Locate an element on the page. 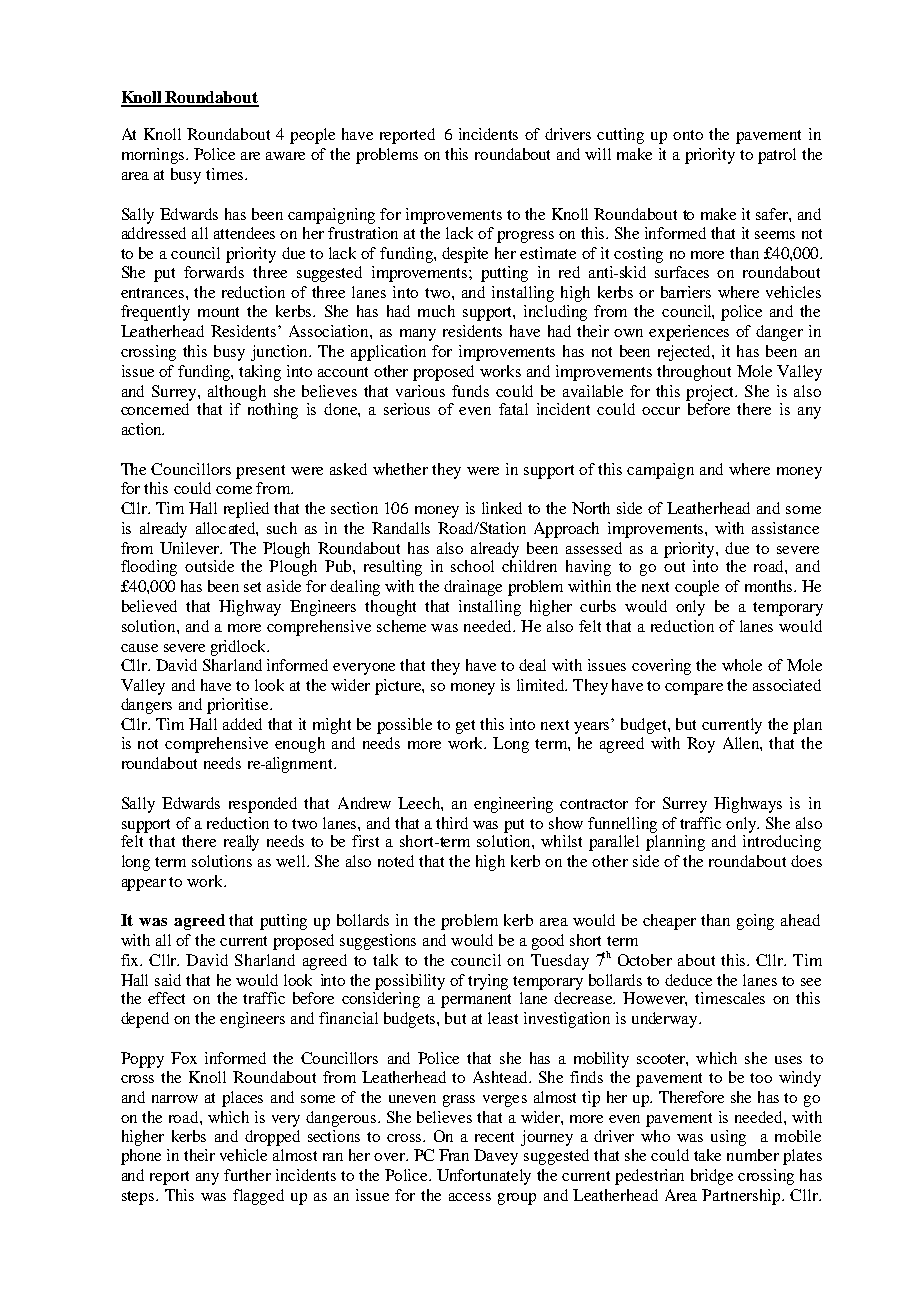  mornings is located at coordinates (154, 156).
